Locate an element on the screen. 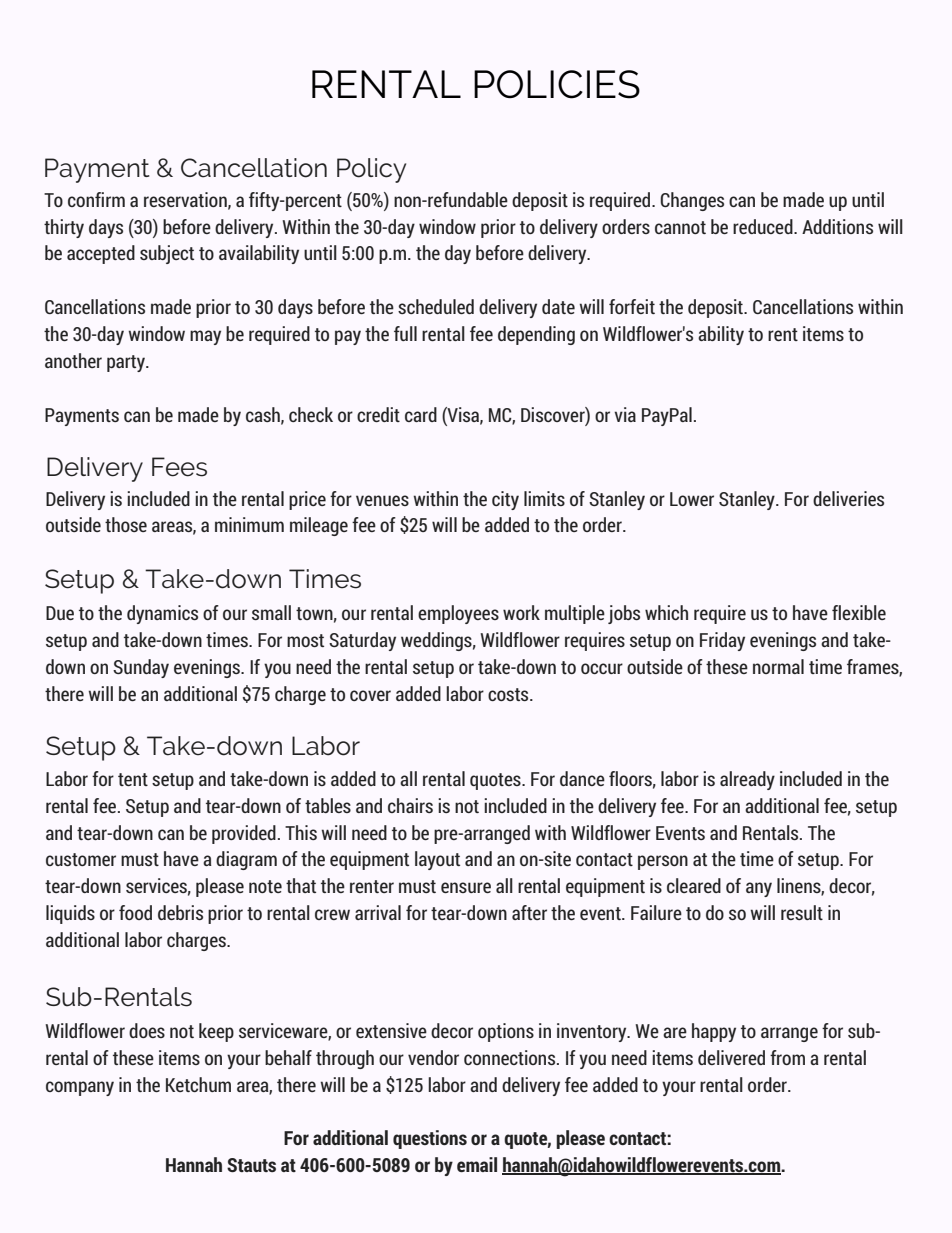  Fees is located at coordinates (179, 467).
